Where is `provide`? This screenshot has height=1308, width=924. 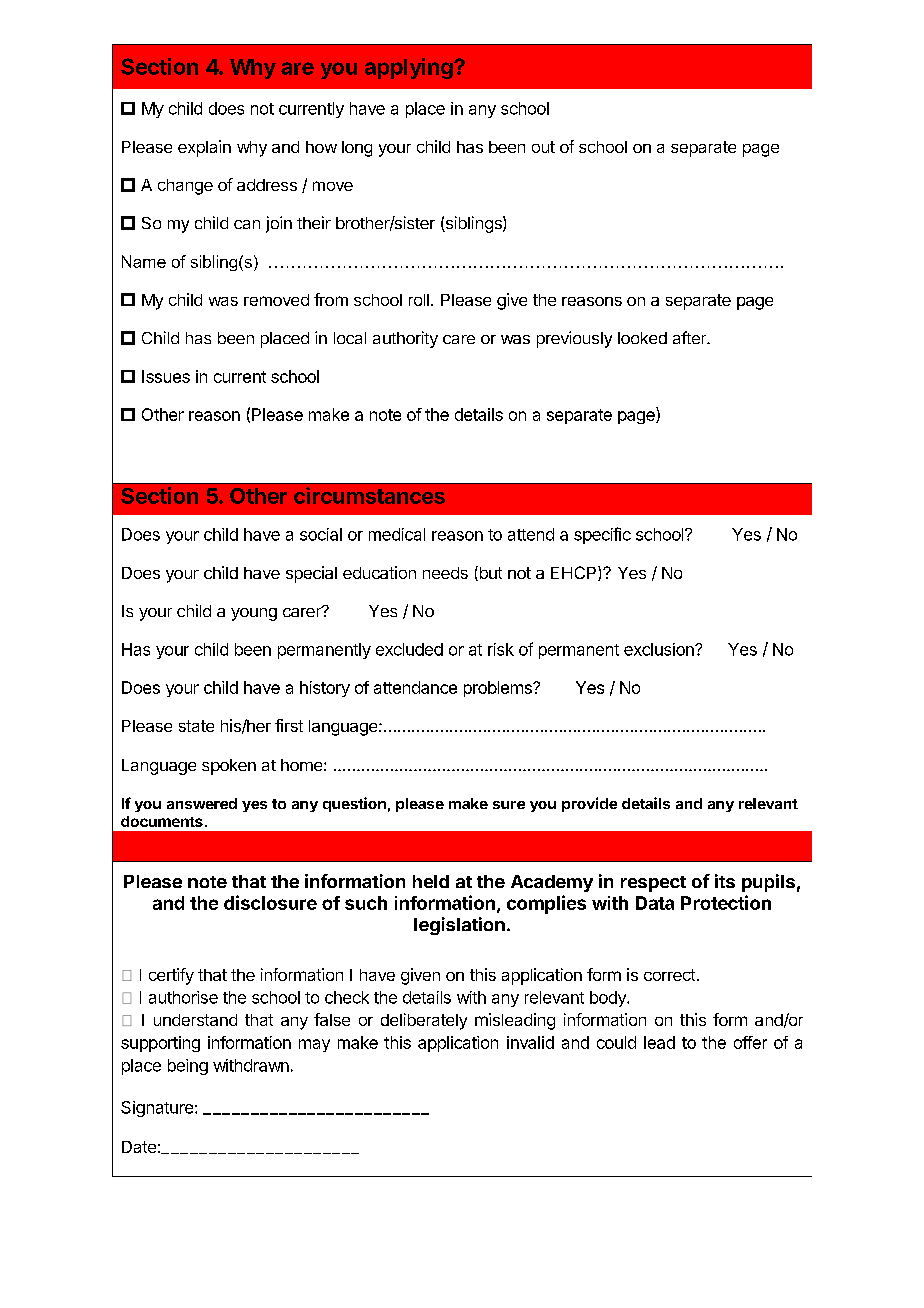 provide is located at coordinates (589, 804).
